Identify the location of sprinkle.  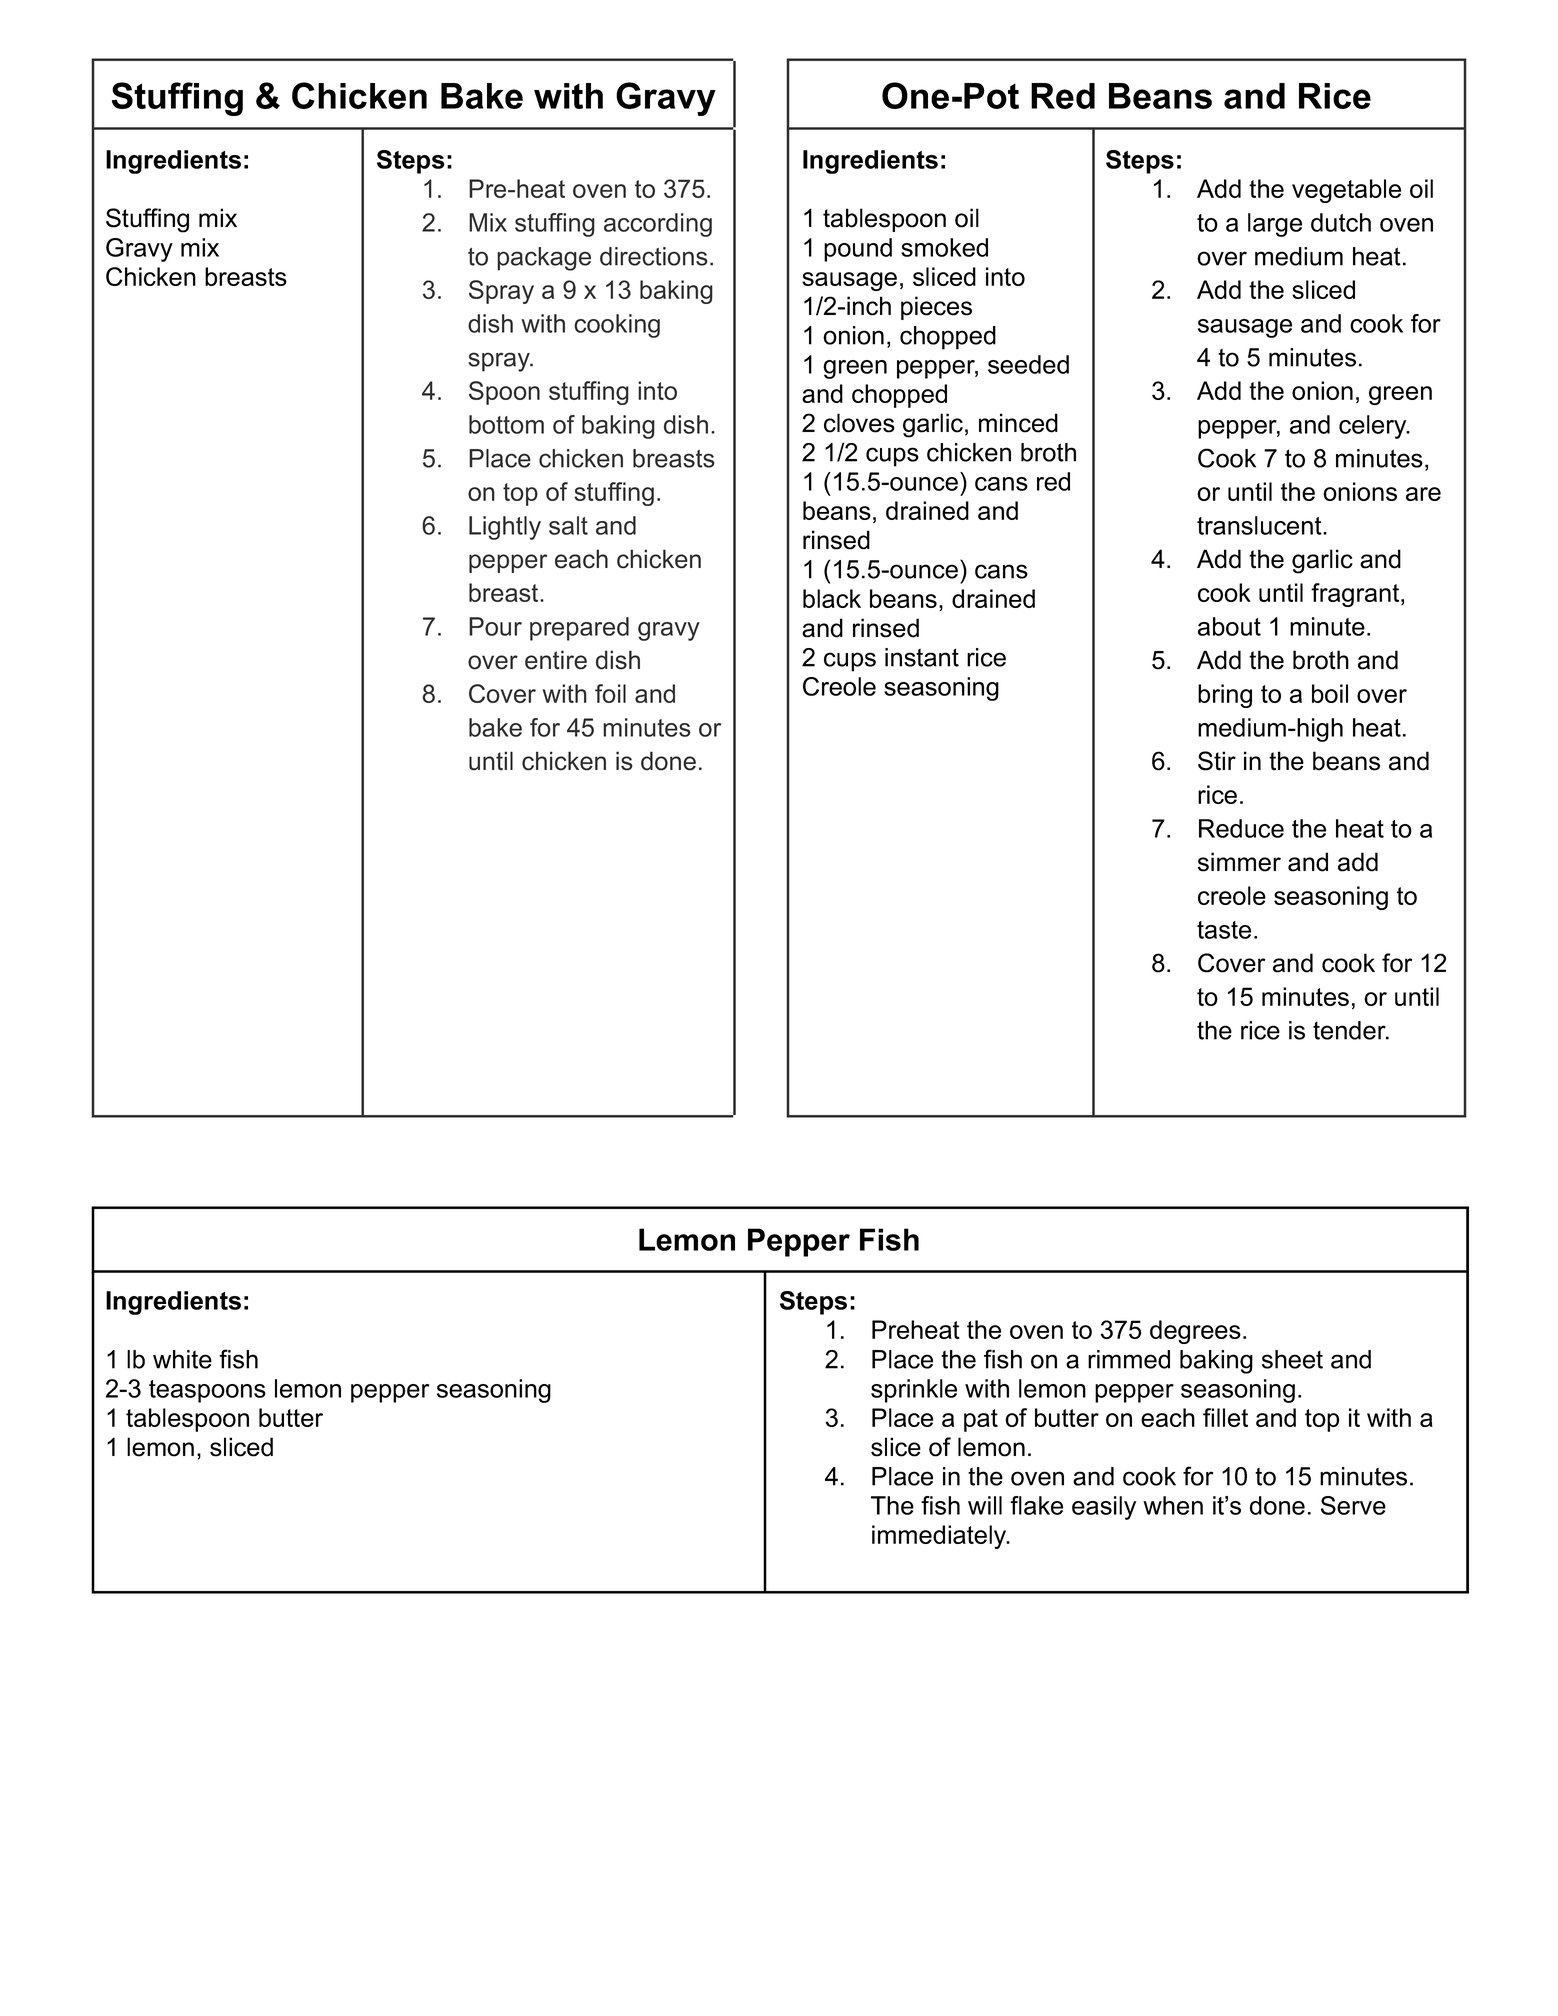
(914, 1391).
